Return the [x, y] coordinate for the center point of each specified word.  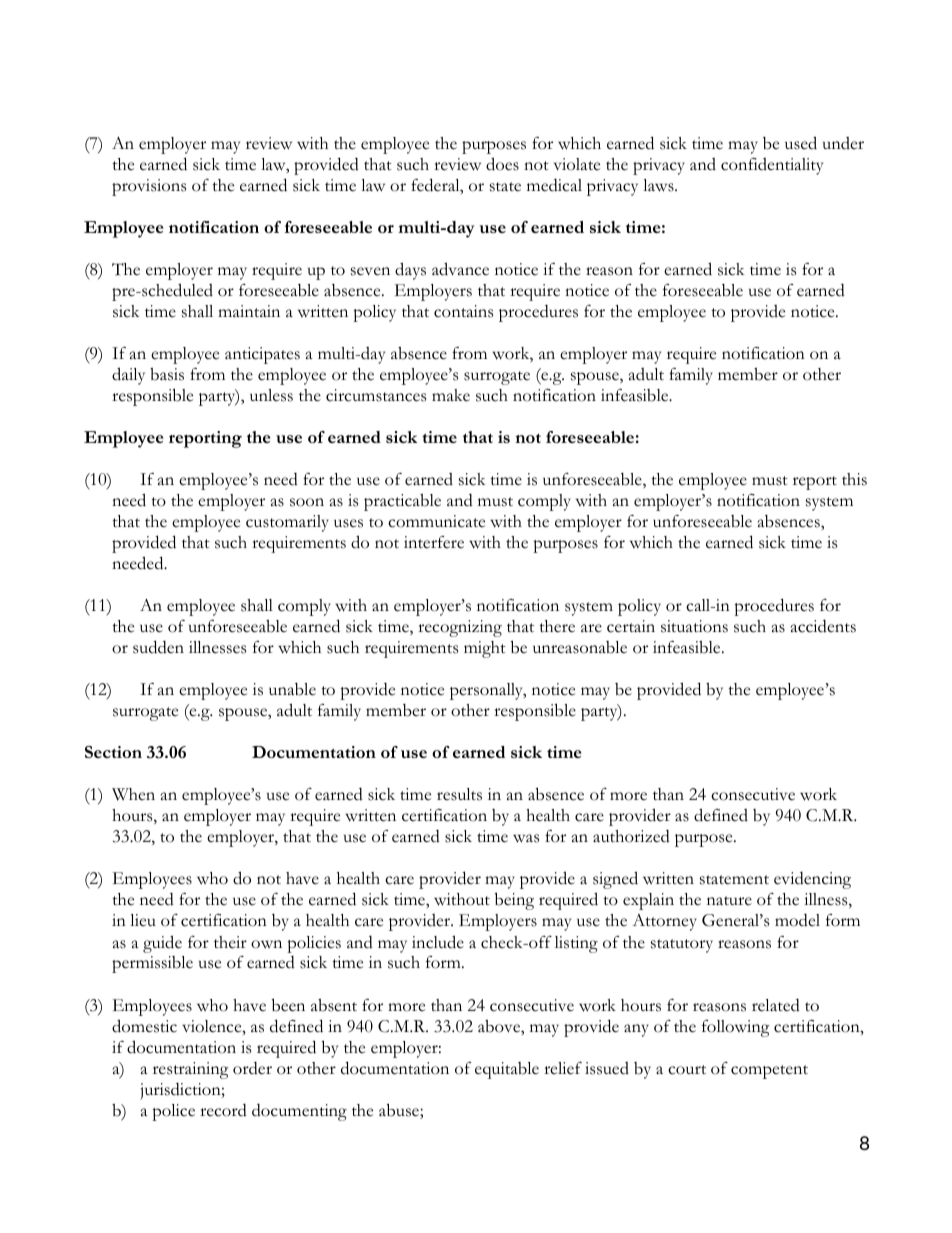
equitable [507, 1070]
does [502, 164]
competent [769, 1072]
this [854, 479]
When [133, 794]
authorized [631, 836]
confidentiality [772, 166]
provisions [149, 187]
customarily [287, 523]
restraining [191, 1070]
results [459, 794]
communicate [436, 521]
